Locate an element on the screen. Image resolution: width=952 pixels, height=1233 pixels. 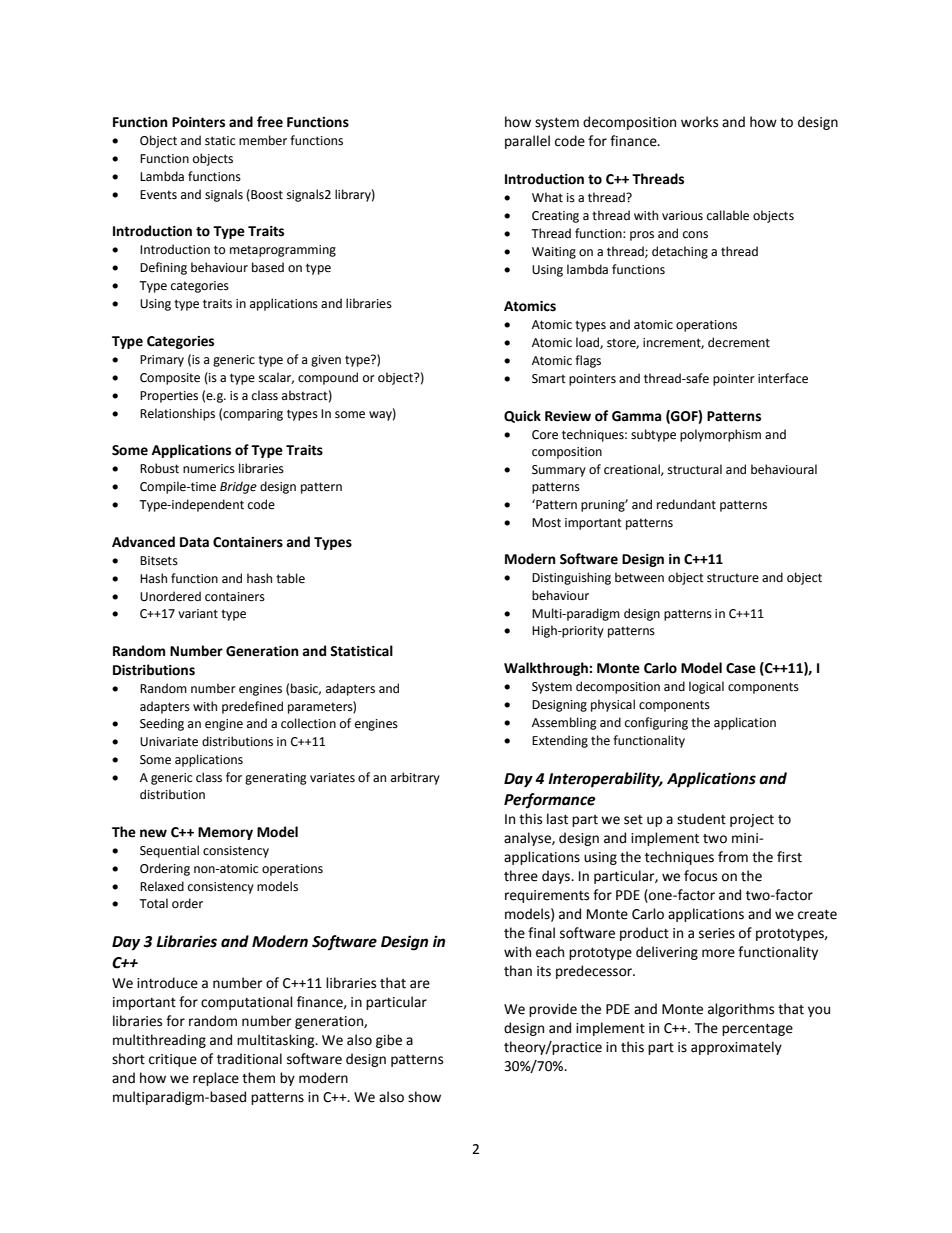
predefined is located at coordinates (252, 707).
